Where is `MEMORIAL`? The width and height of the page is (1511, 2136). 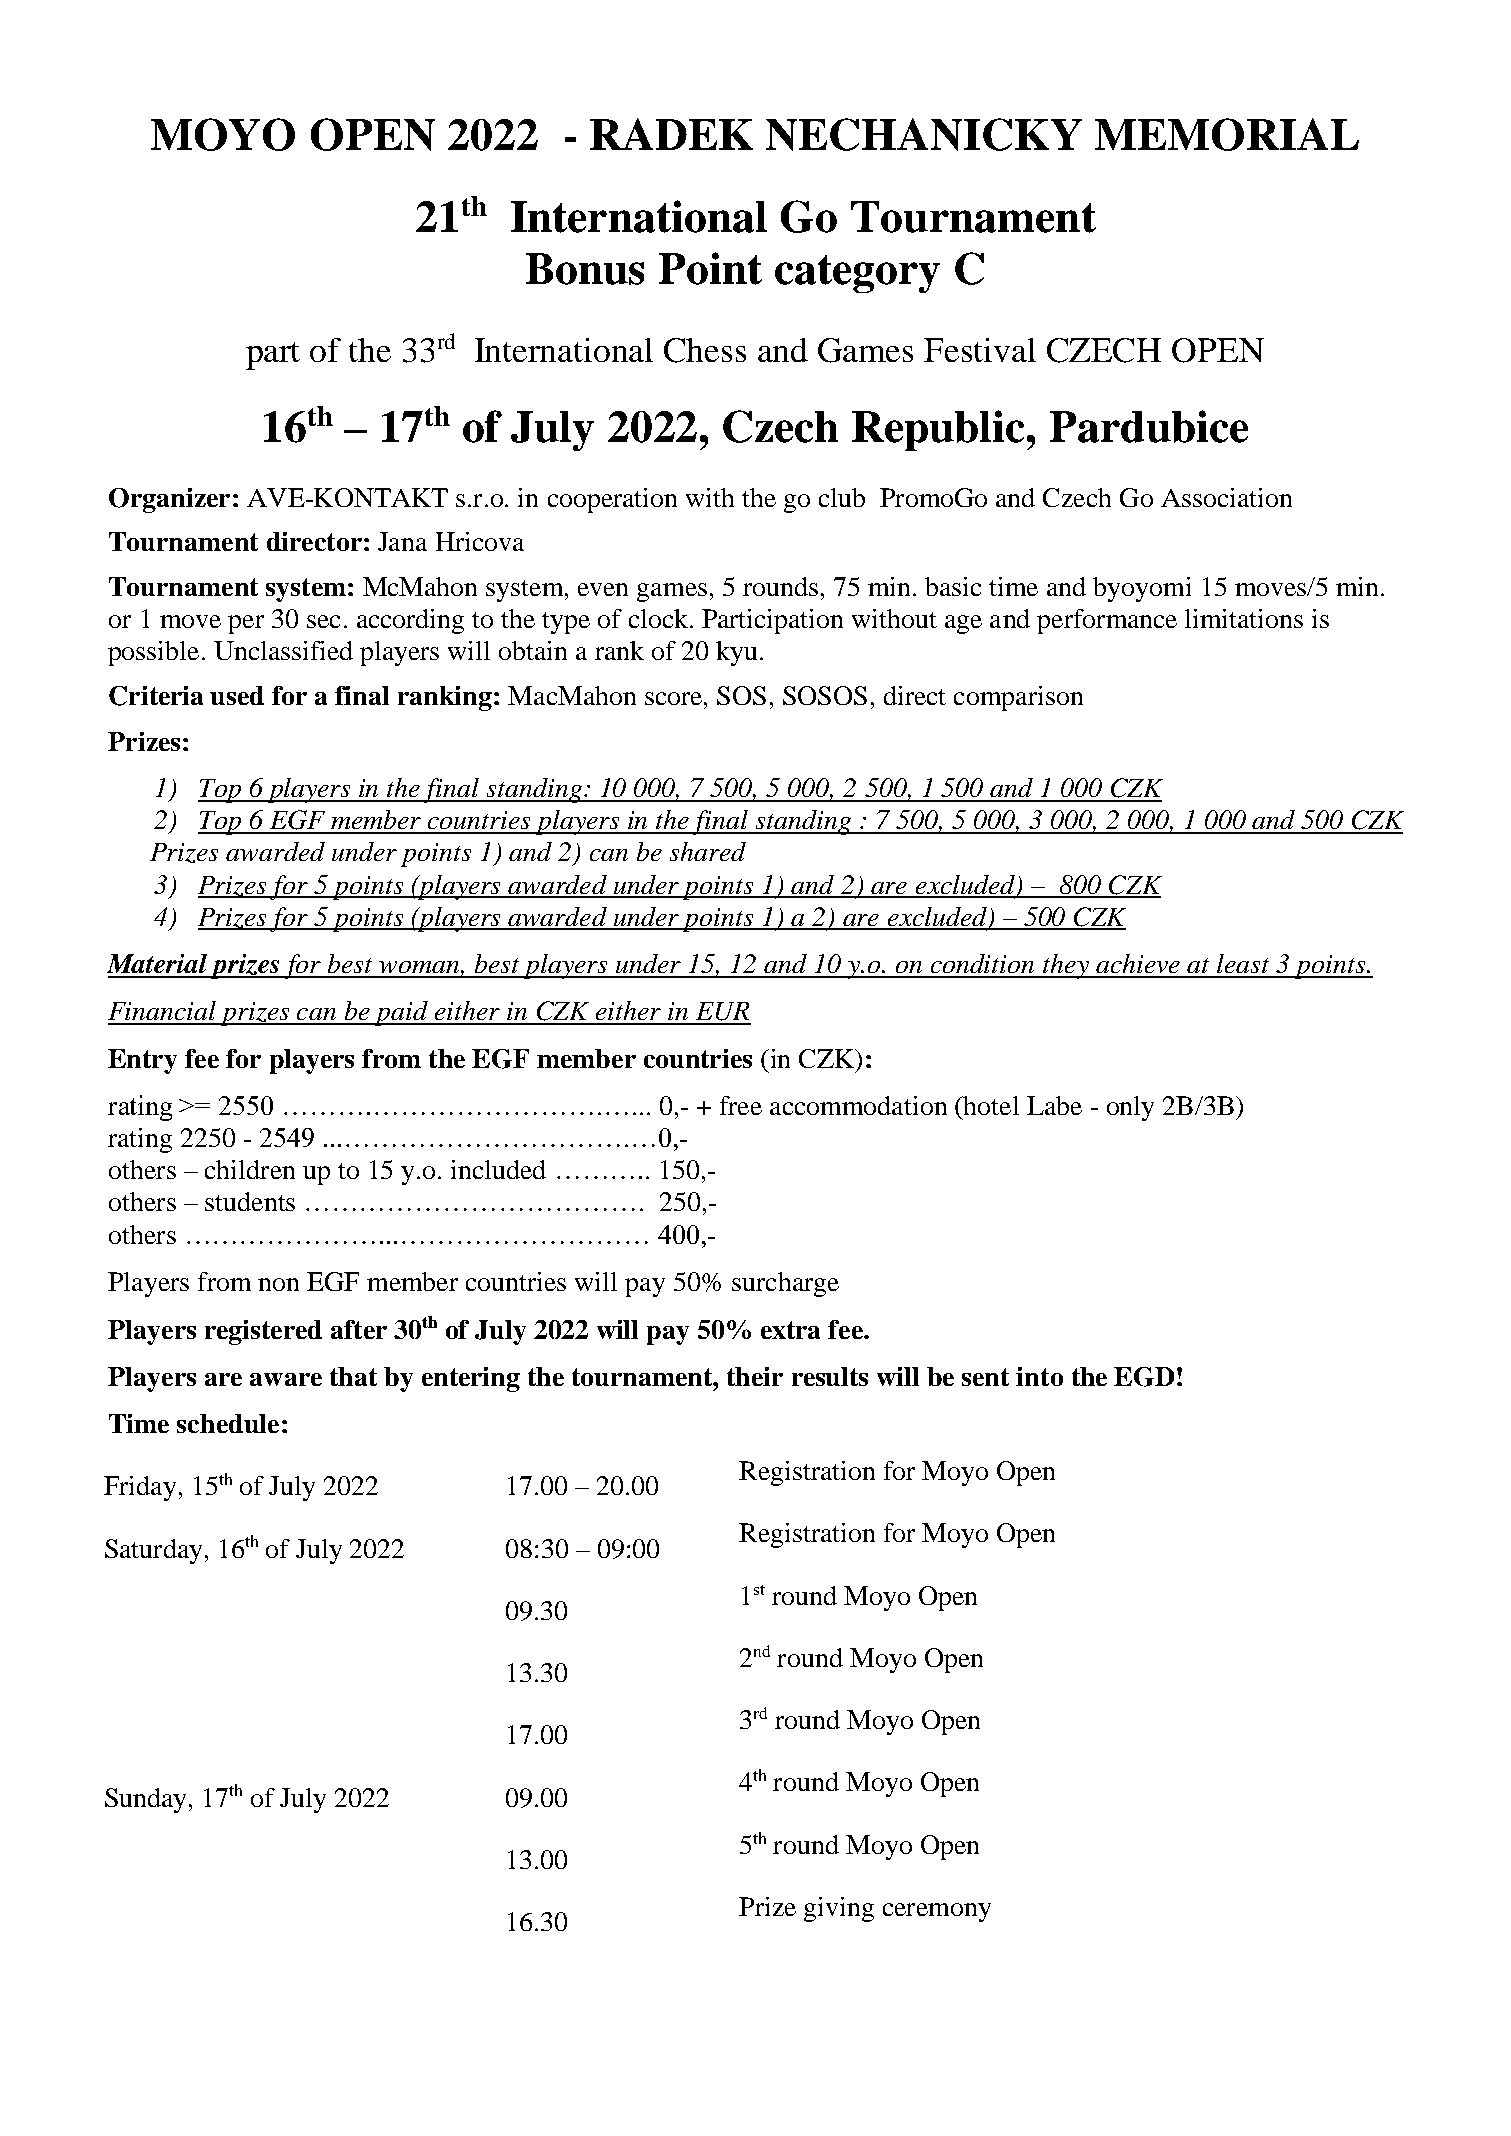 MEMORIAL is located at coordinates (1227, 134).
